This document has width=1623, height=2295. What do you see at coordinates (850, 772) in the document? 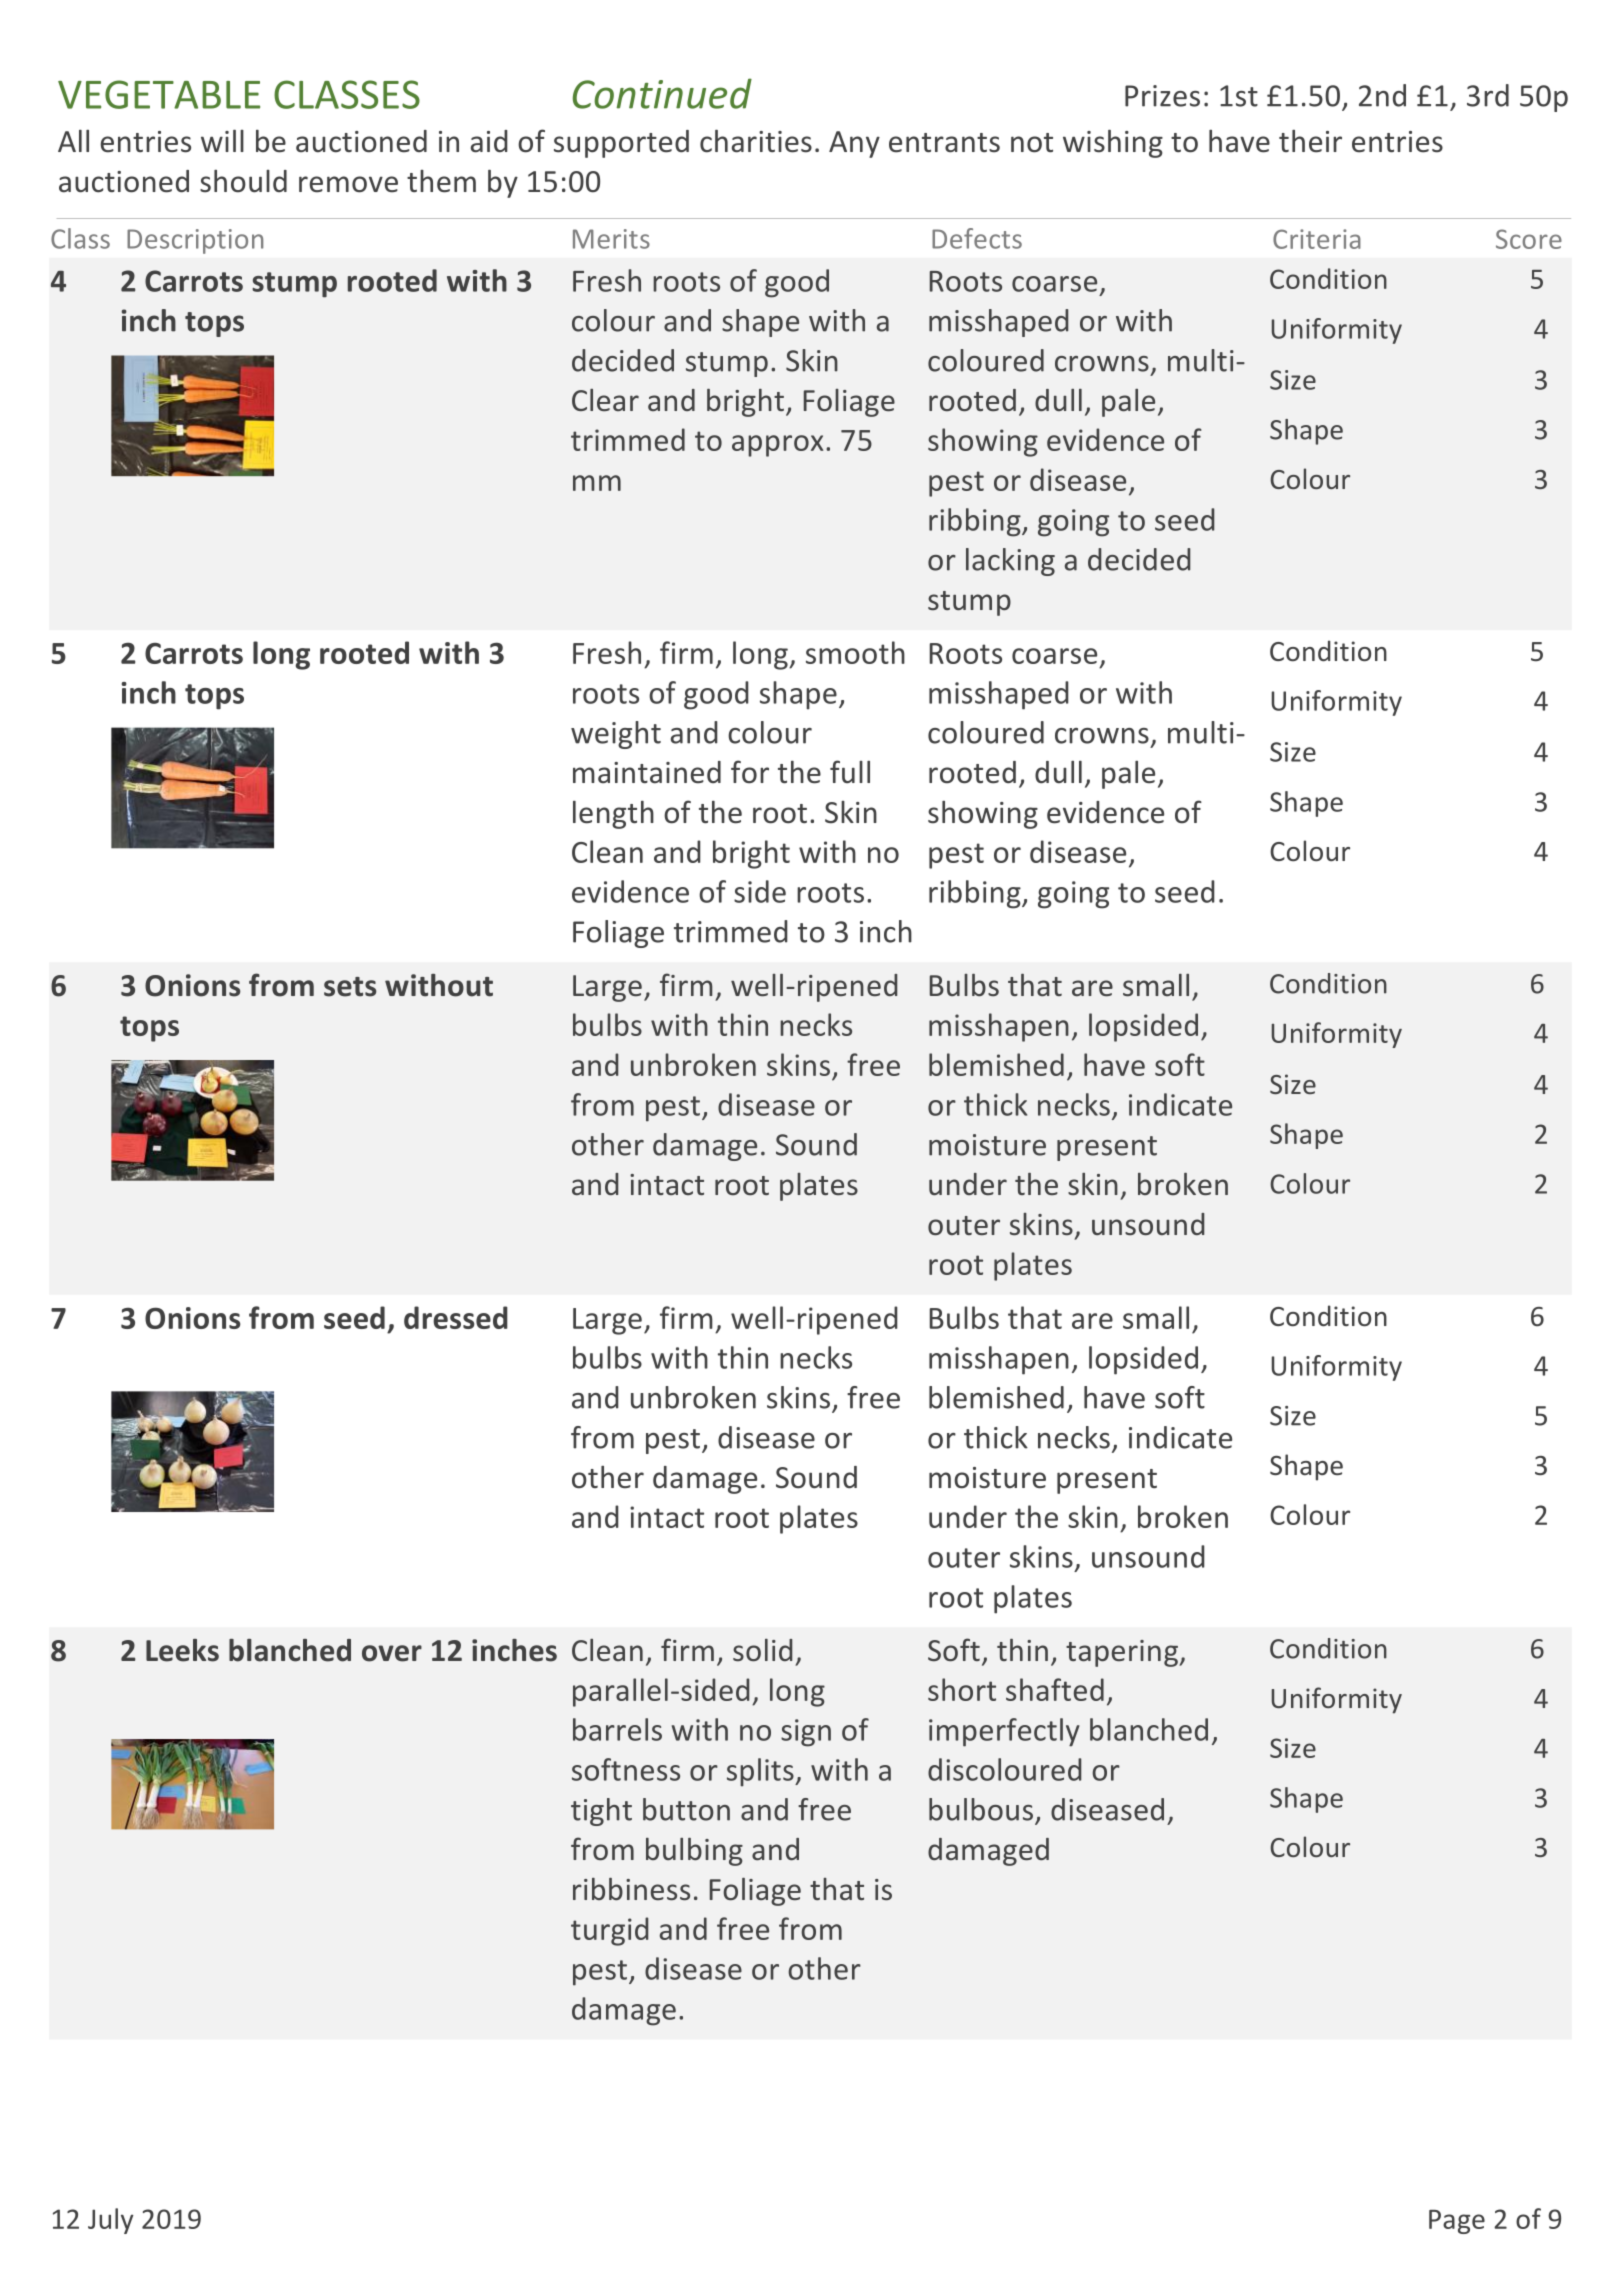
I see `full` at bounding box center [850, 772].
